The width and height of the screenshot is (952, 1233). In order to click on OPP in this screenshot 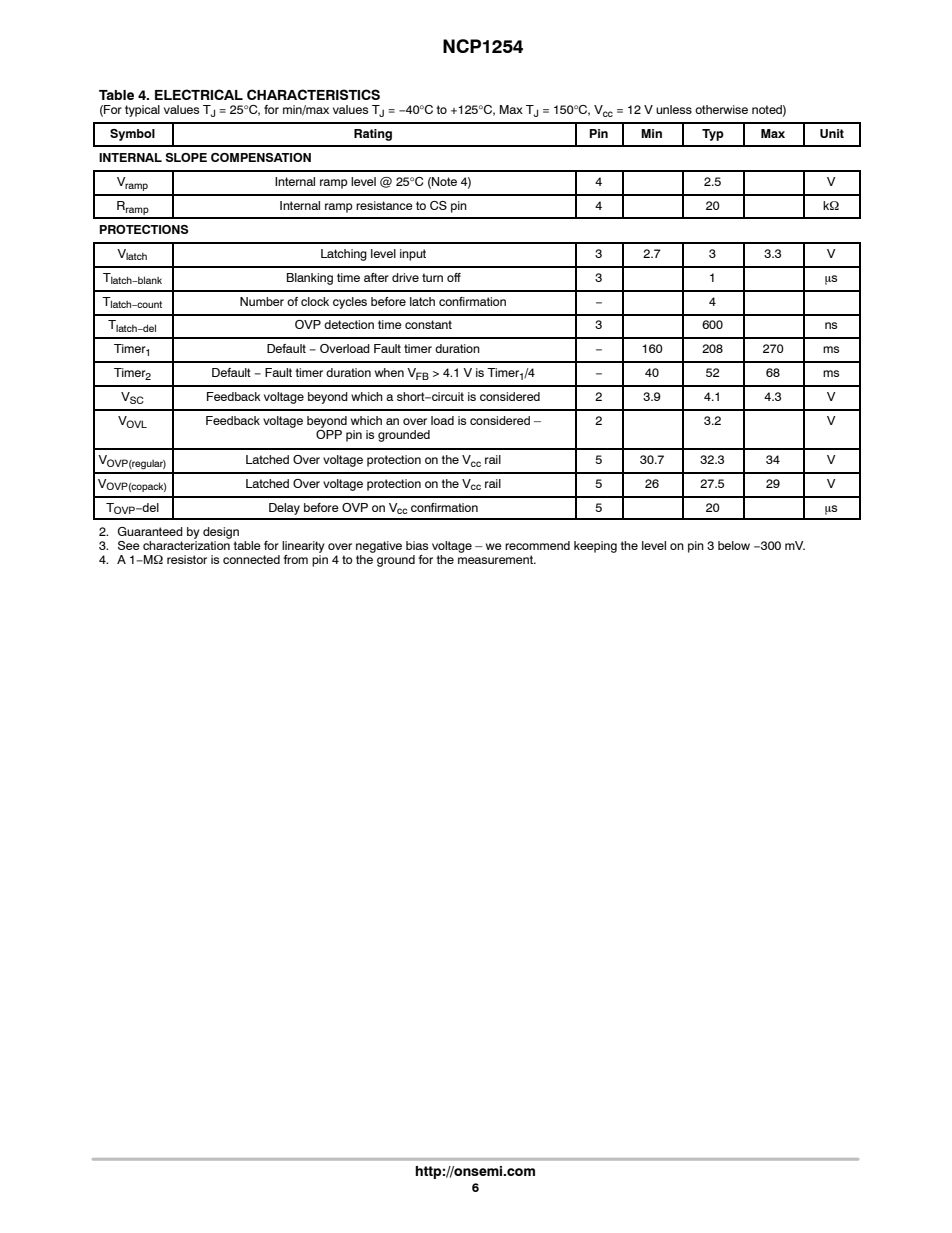, I will do `click(329, 433)`.
